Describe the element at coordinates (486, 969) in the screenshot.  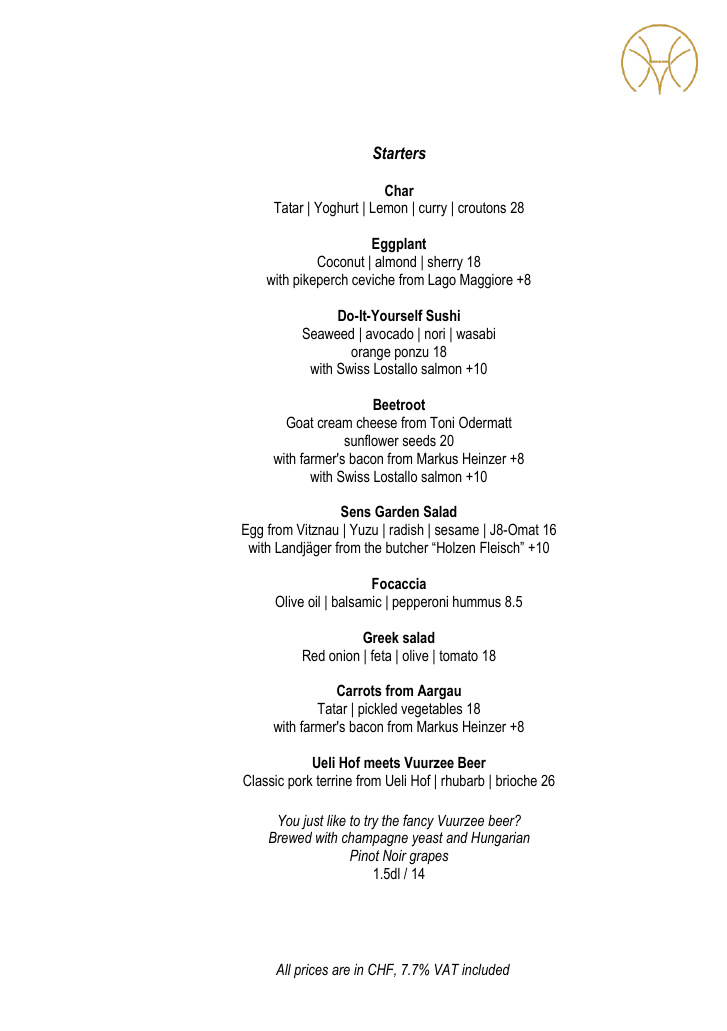
I see `included` at that location.
